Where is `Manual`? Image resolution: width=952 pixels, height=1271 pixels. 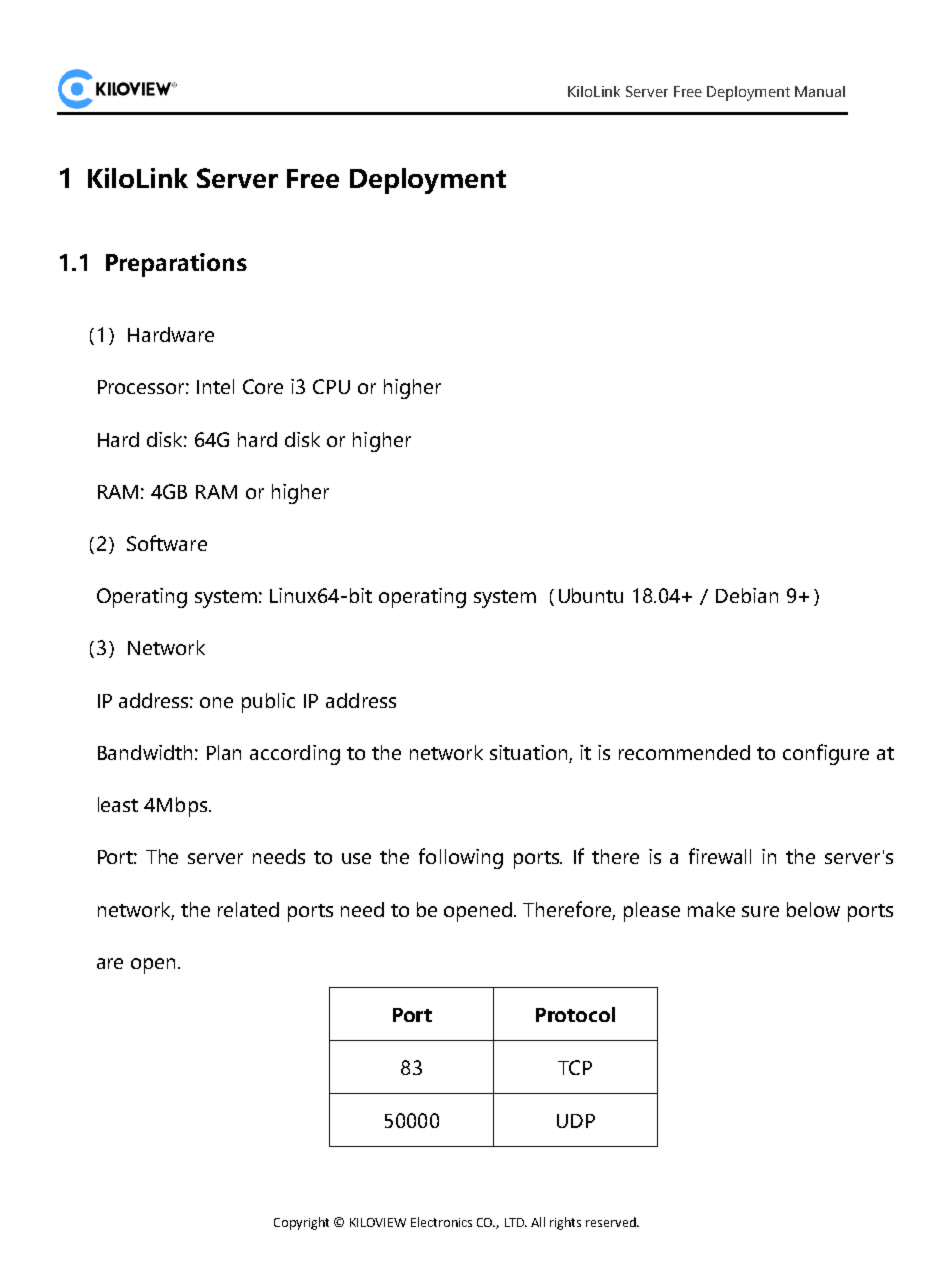 Manual is located at coordinates (820, 91).
